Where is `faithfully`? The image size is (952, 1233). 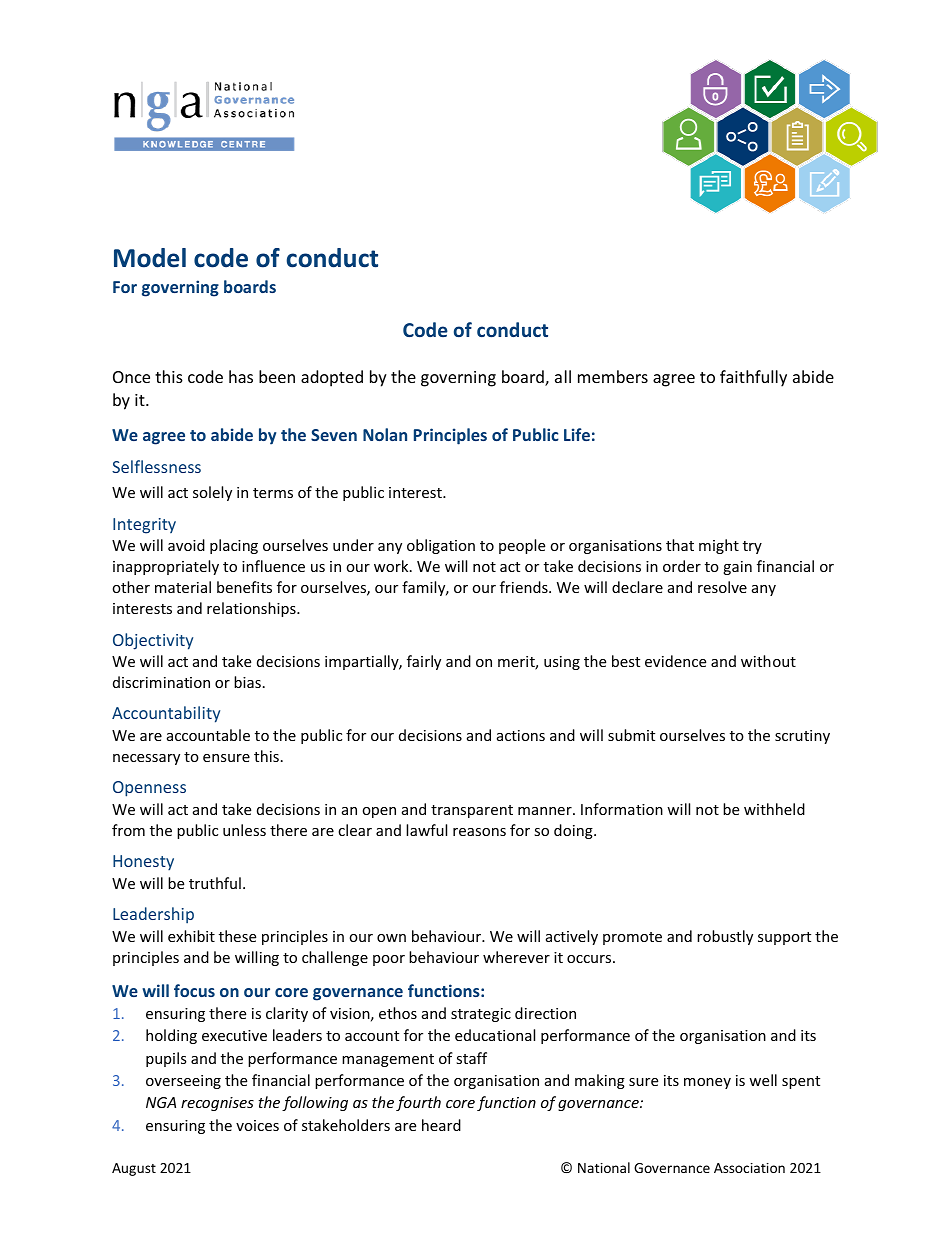 faithfully is located at coordinates (753, 378).
